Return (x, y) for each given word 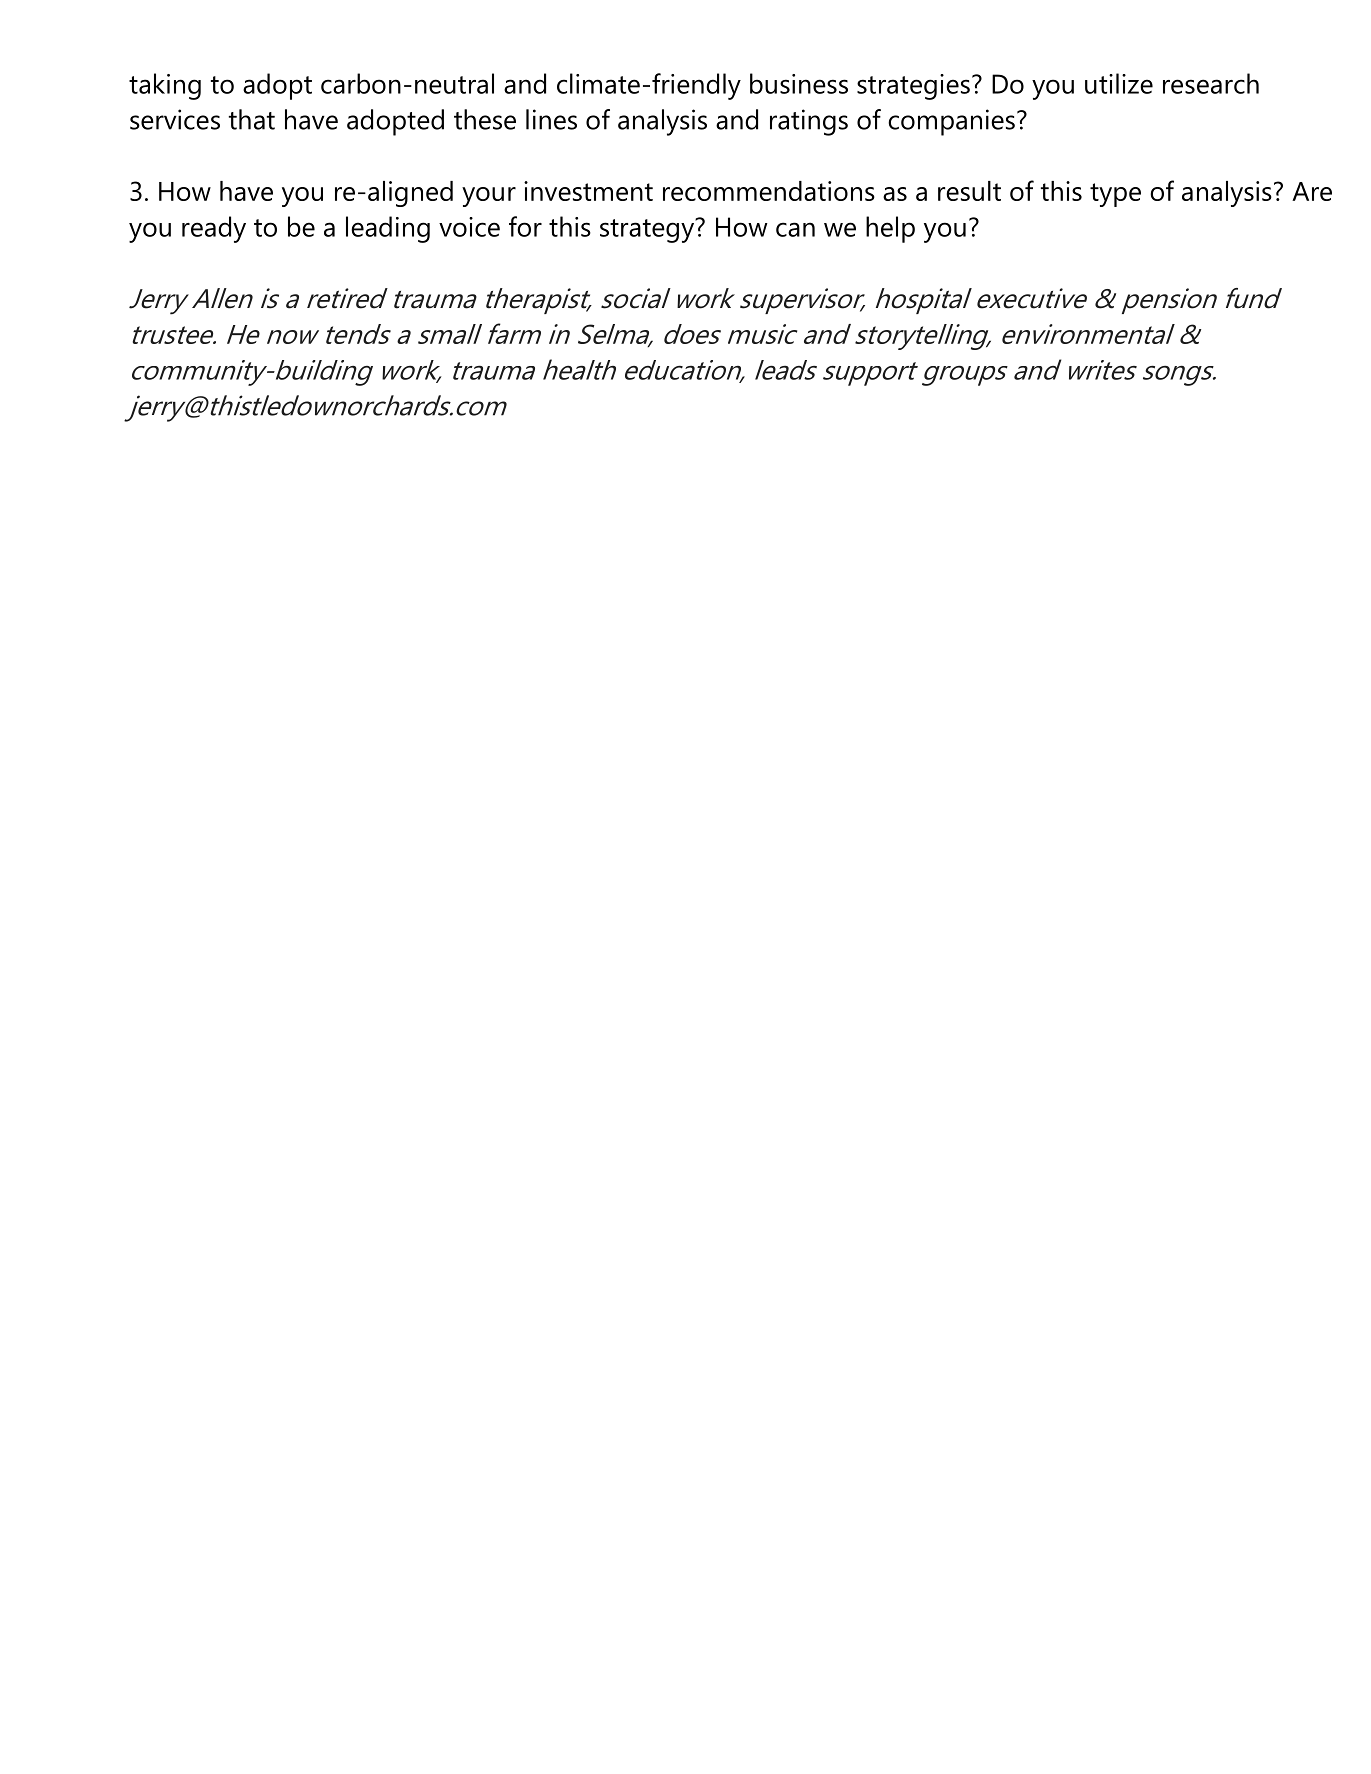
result (969, 191)
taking (165, 86)
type (1115, 195)
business (799, 83)
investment (588, 191)
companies (951, 122)
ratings (809, 122)
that (252, 119)
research (1211, 83)
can (795, 229)
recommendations (769, 191)
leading (388, 229)
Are (1312, 191)
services (175, 119)
